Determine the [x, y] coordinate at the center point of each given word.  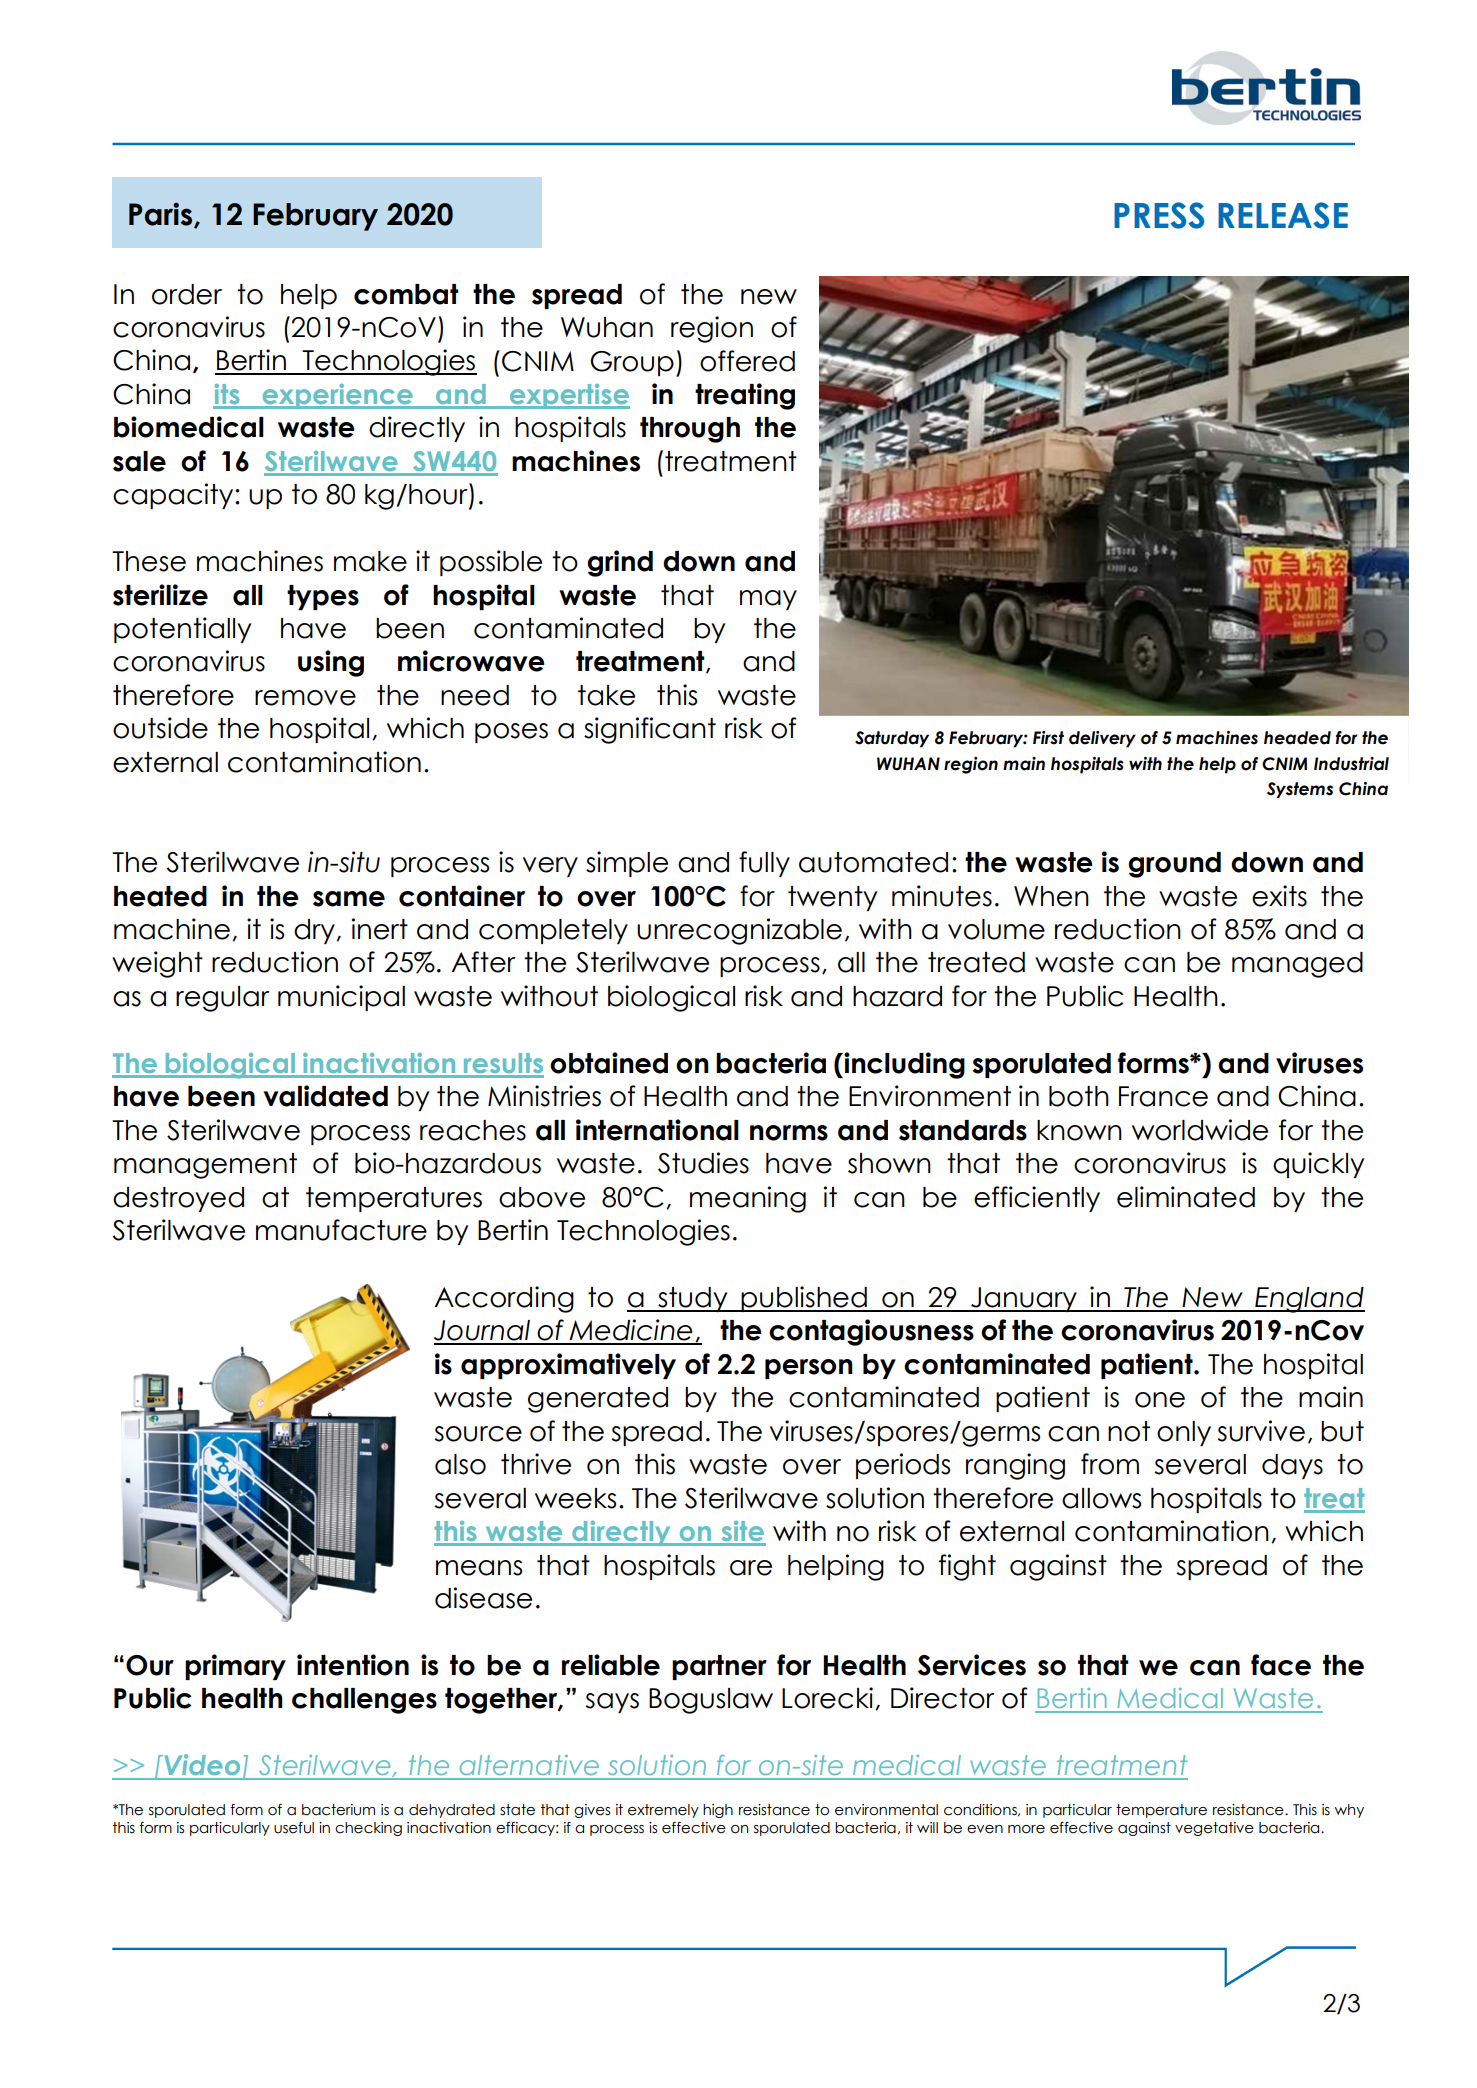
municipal [341, 998]
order [187, 294]
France [1163, 1096]
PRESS [1159, 215]
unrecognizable [739, 931]
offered [747, 361]
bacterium [338, 1810]
